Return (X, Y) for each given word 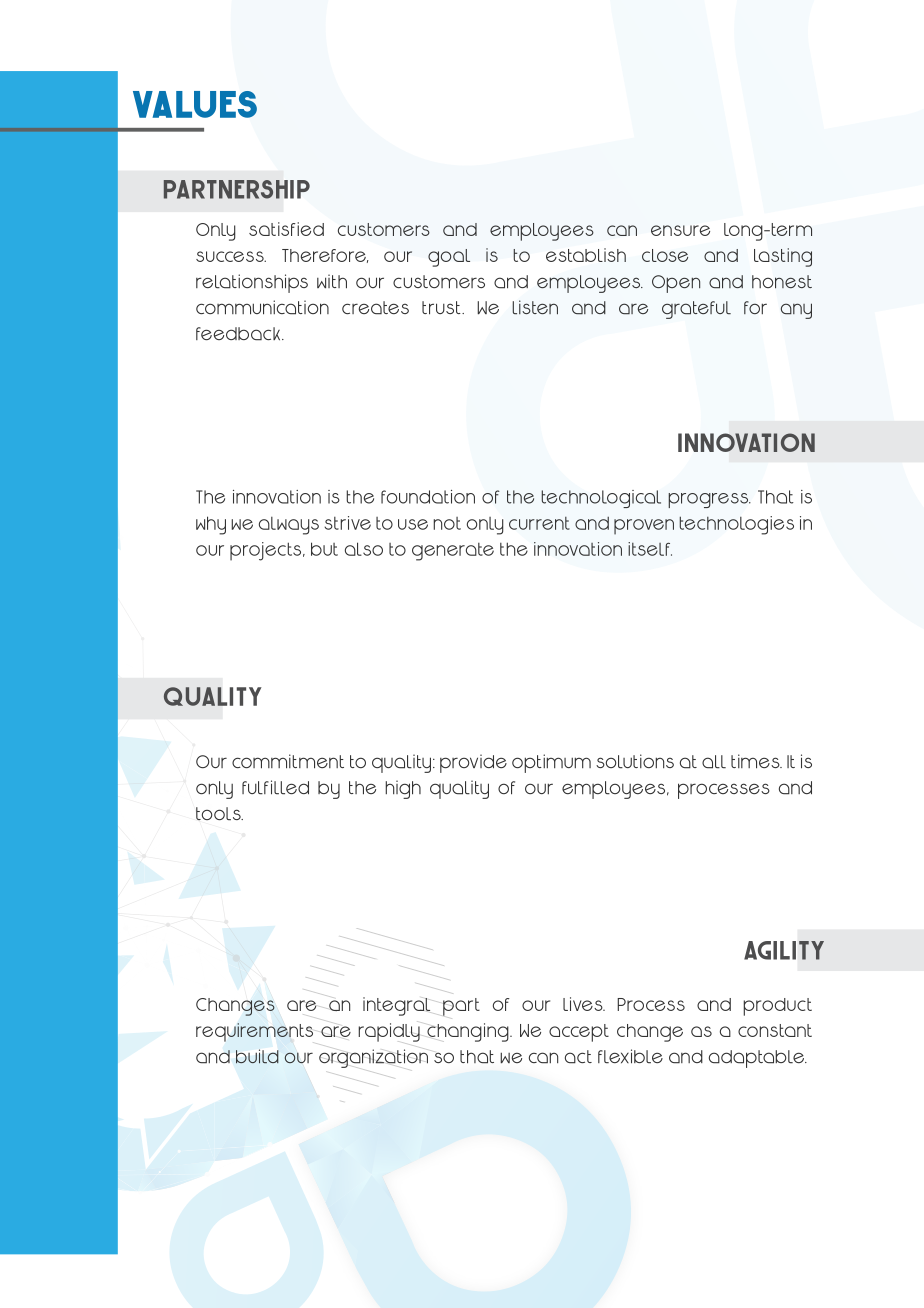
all (714, 762)
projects (267, 551)
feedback (239, 334)
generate (453, 552)
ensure (680, 230)
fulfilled (275, 787)
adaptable (758, 1059)
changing (469, 1032)
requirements (254, 1032)
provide (473, 763)
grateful (696, 310)
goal (449, 258)
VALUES (195, 104)
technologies (736, 525)
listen (535, 307)
